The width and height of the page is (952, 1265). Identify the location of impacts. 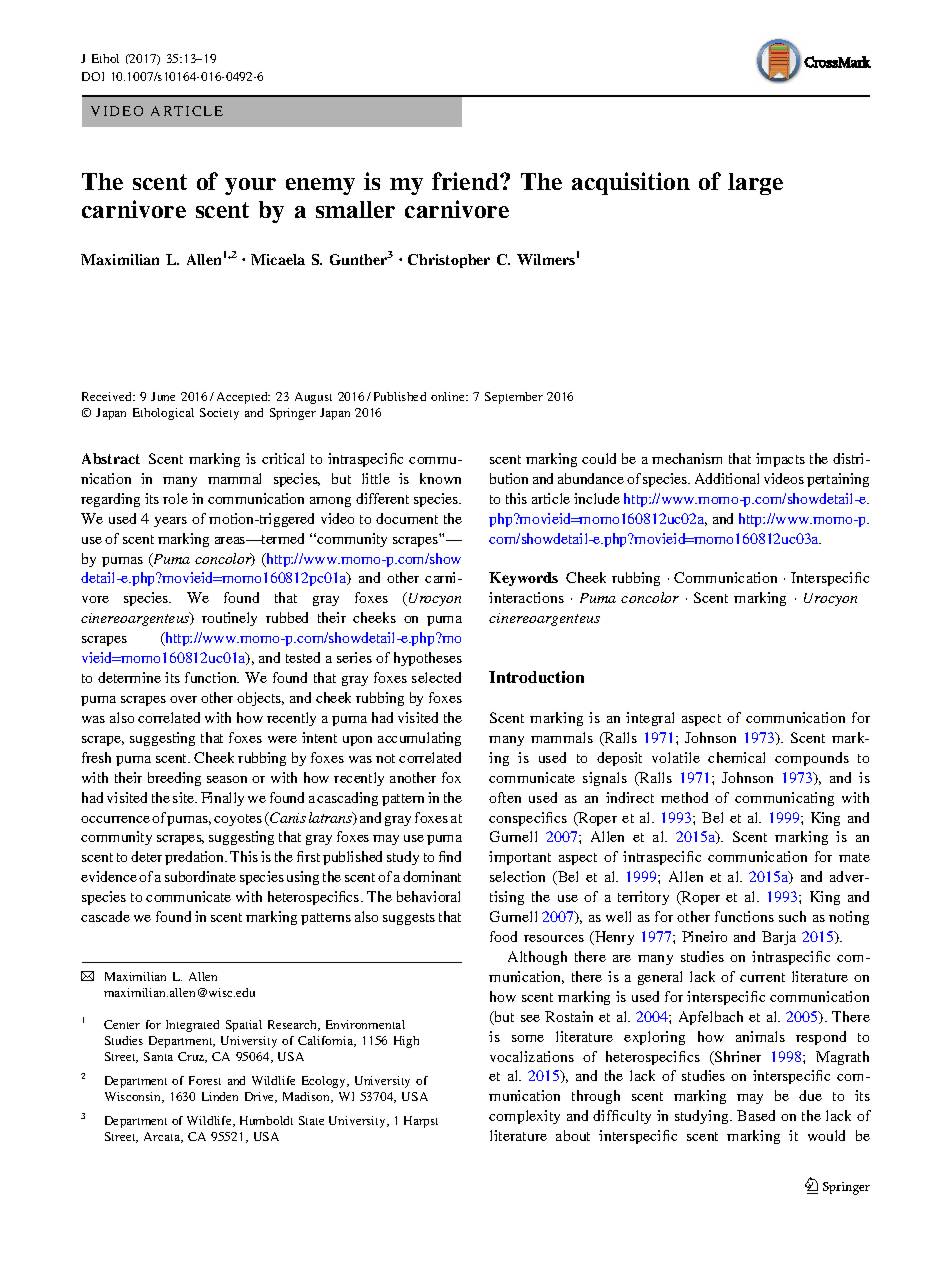
(780, 460).
